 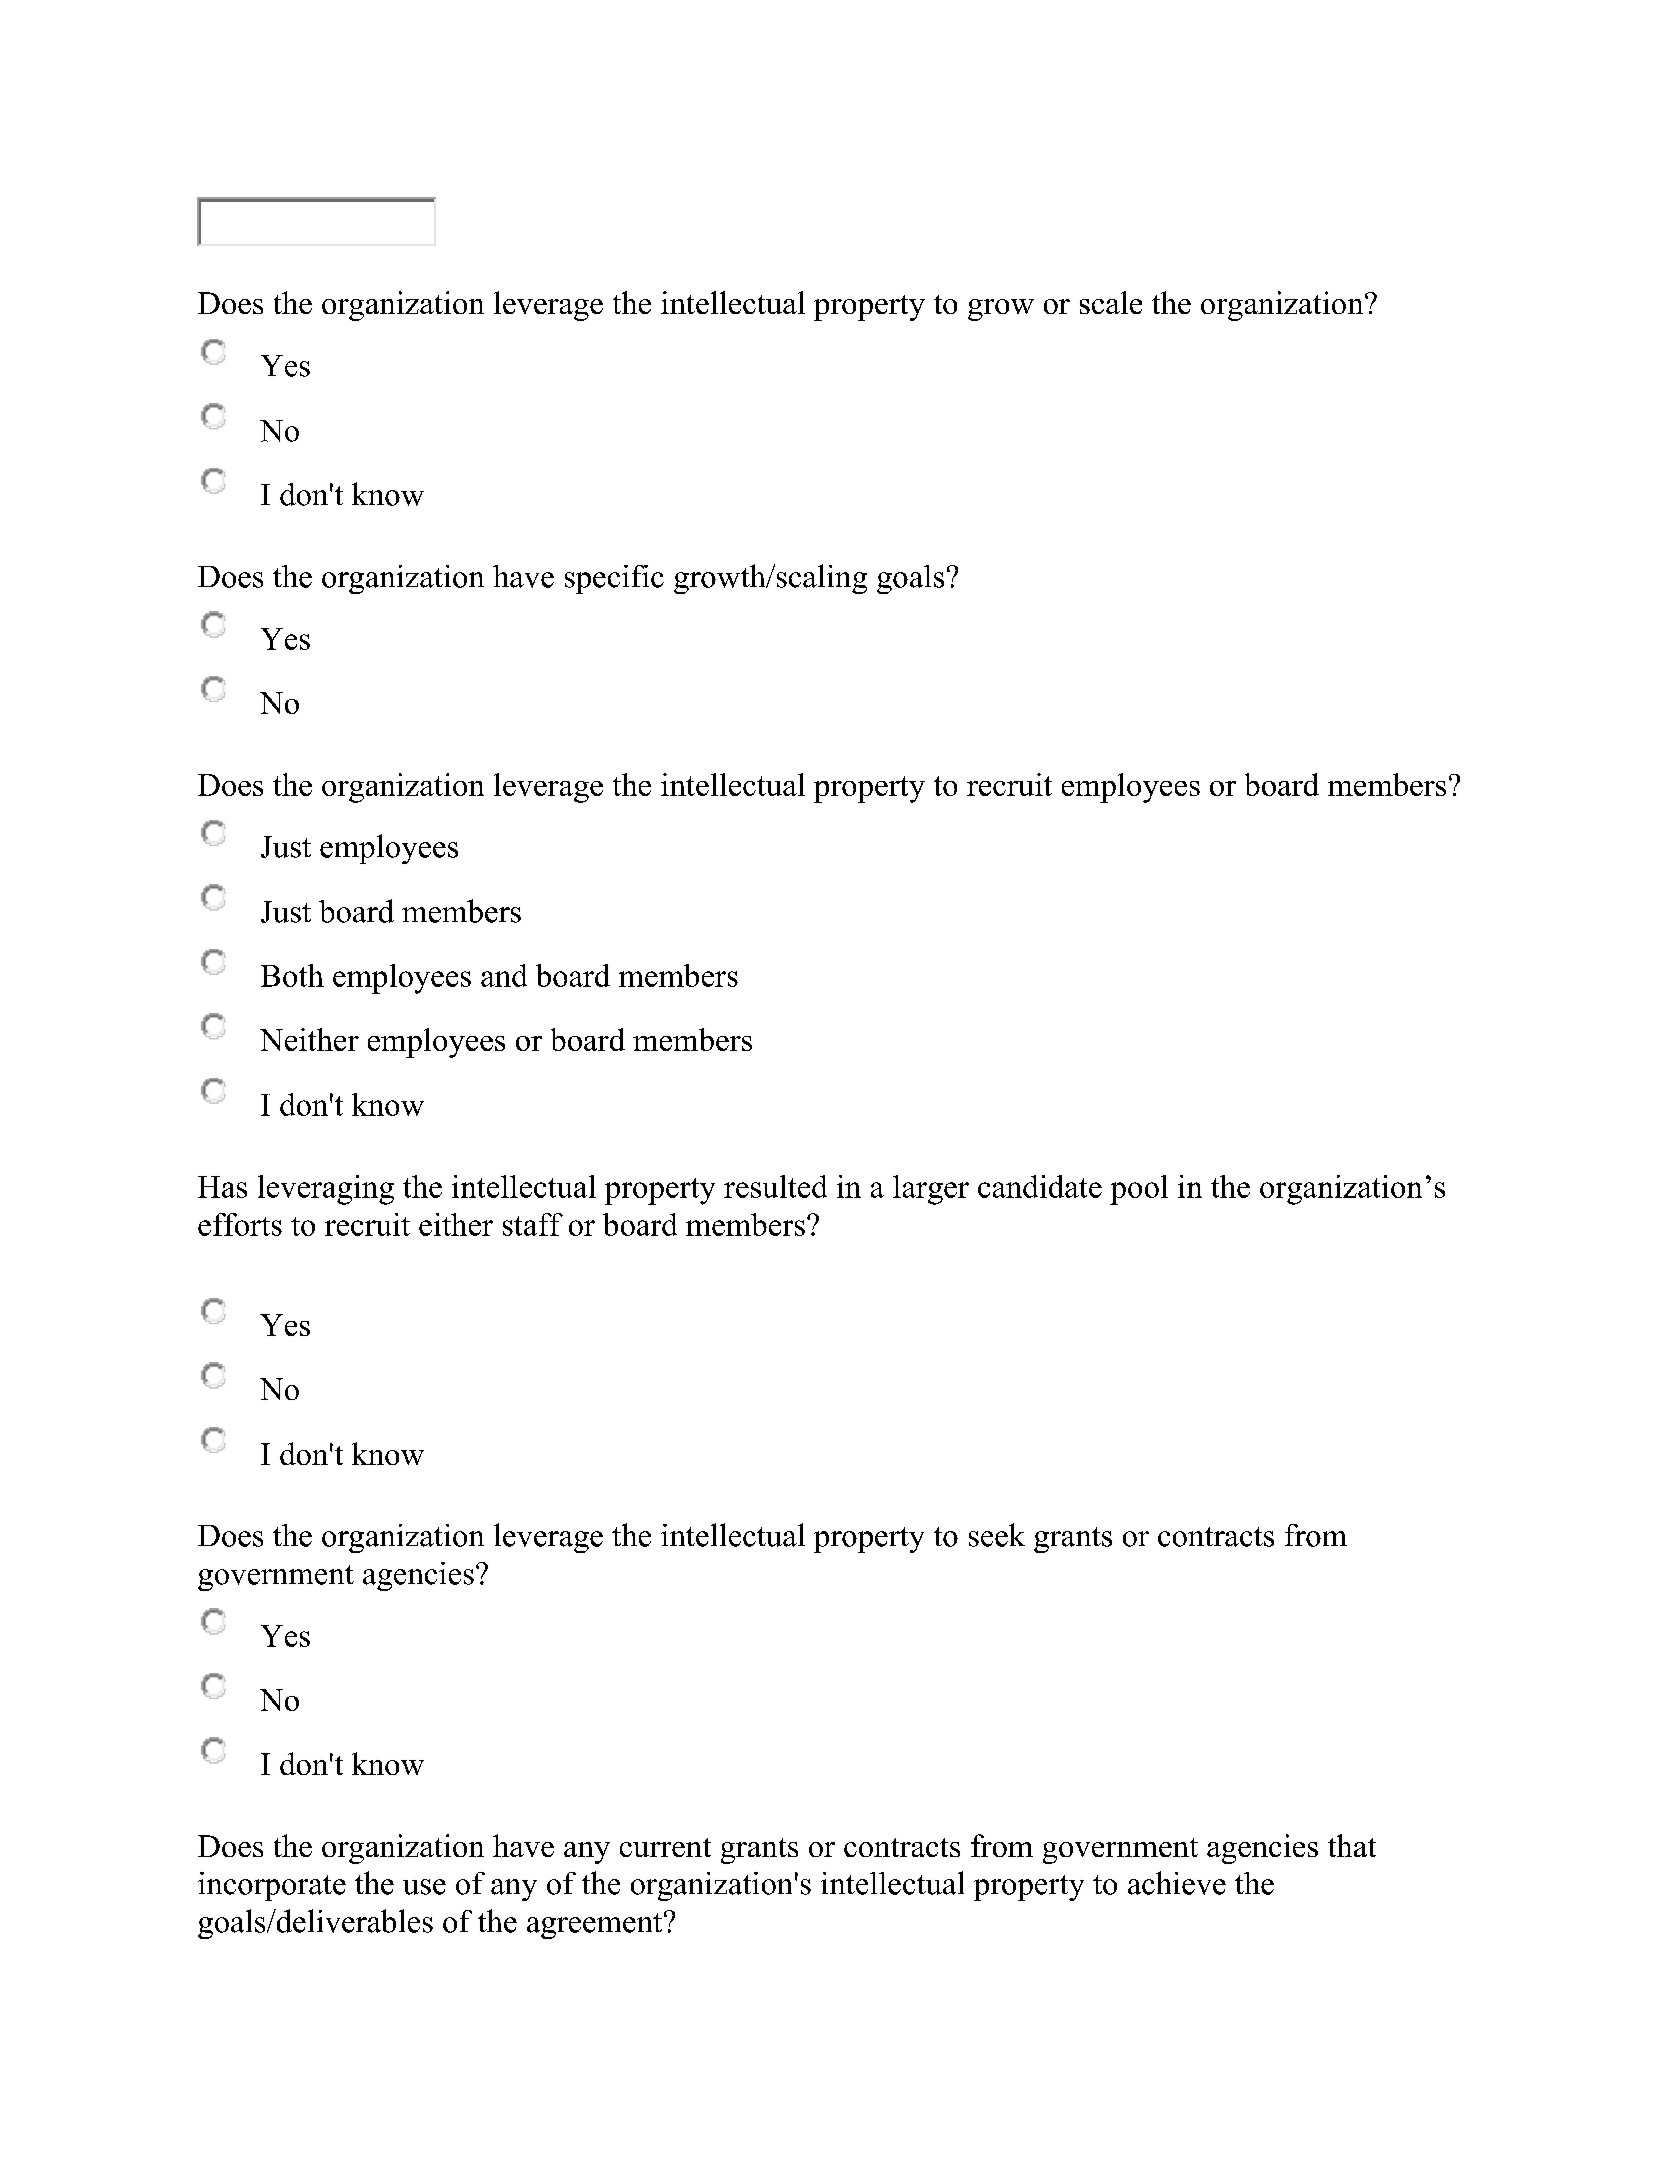 What do you see at coordinates (1040, 1186) in the page?
I see `candidate` at bounding box center [1040, 1186].
